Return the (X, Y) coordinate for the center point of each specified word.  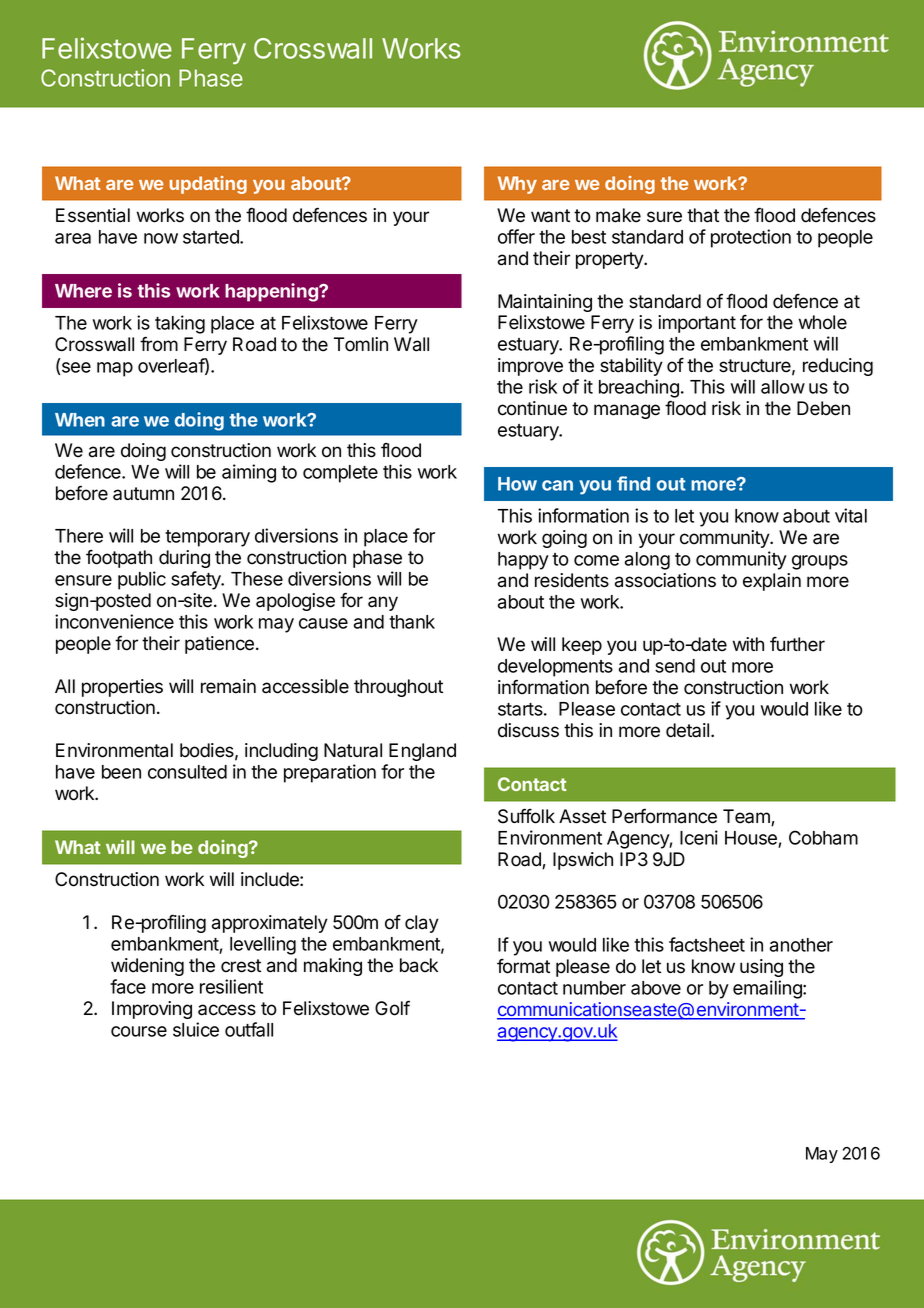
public (142, 580)
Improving (152, 1010)
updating (208, 185)
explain (772, 582)
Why (517, 185)
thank (412, 622)
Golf (392, 1008)
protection (751, 238)
